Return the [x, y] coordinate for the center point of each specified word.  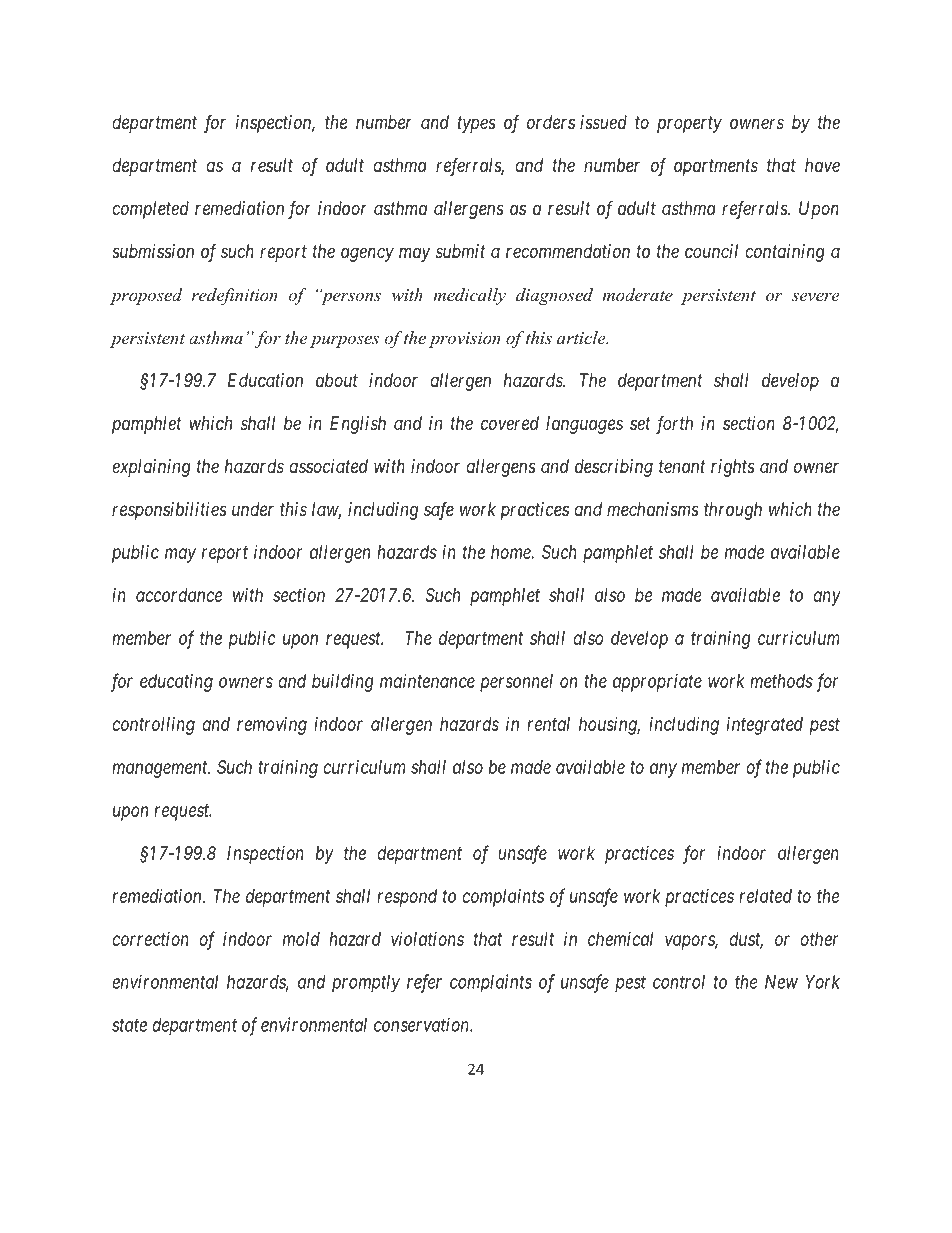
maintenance [427, 681]
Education [265, 380]
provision [465, 340]
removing [272, 726]
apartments [716, 167]
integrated [765, 726]
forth [674, 425]
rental [548, 724]
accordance [179, 595]
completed [150, 210]
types [476, 124]
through [733, 511]
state [129, 1025]
